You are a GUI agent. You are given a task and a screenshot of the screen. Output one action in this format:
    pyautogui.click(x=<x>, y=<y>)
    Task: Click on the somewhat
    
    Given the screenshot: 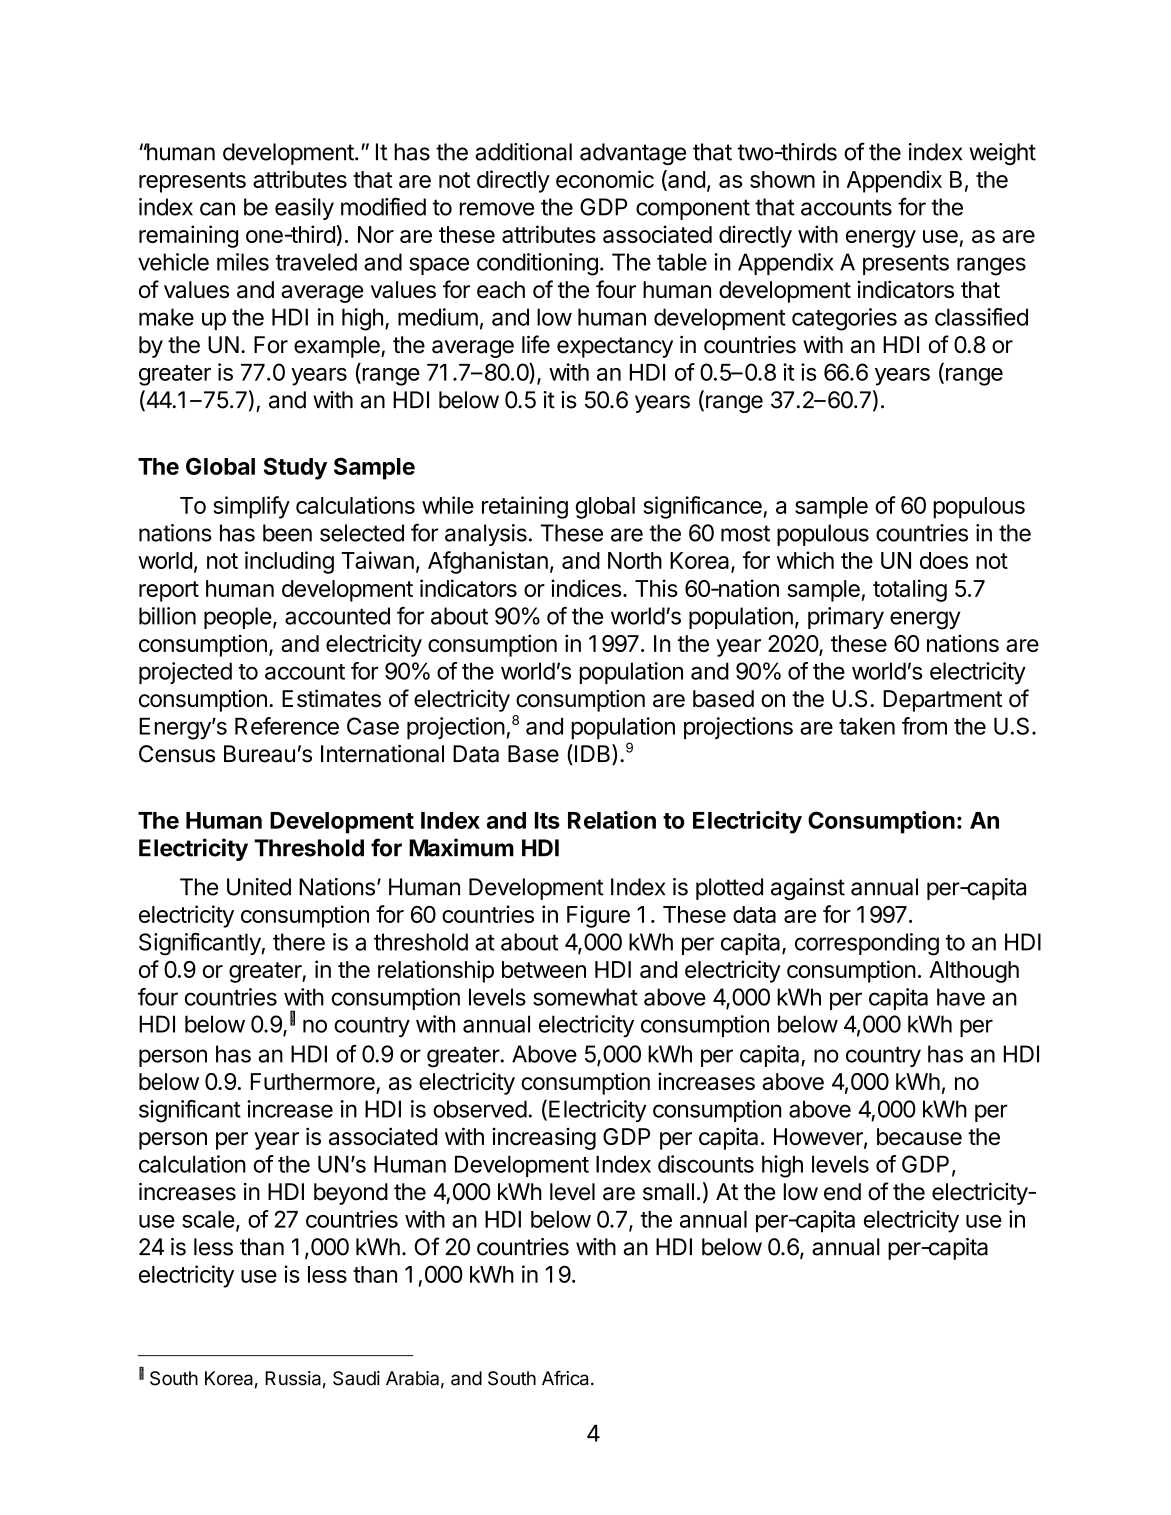 What is the action you would take?
    pyautogui.click(x=585, y=997)
